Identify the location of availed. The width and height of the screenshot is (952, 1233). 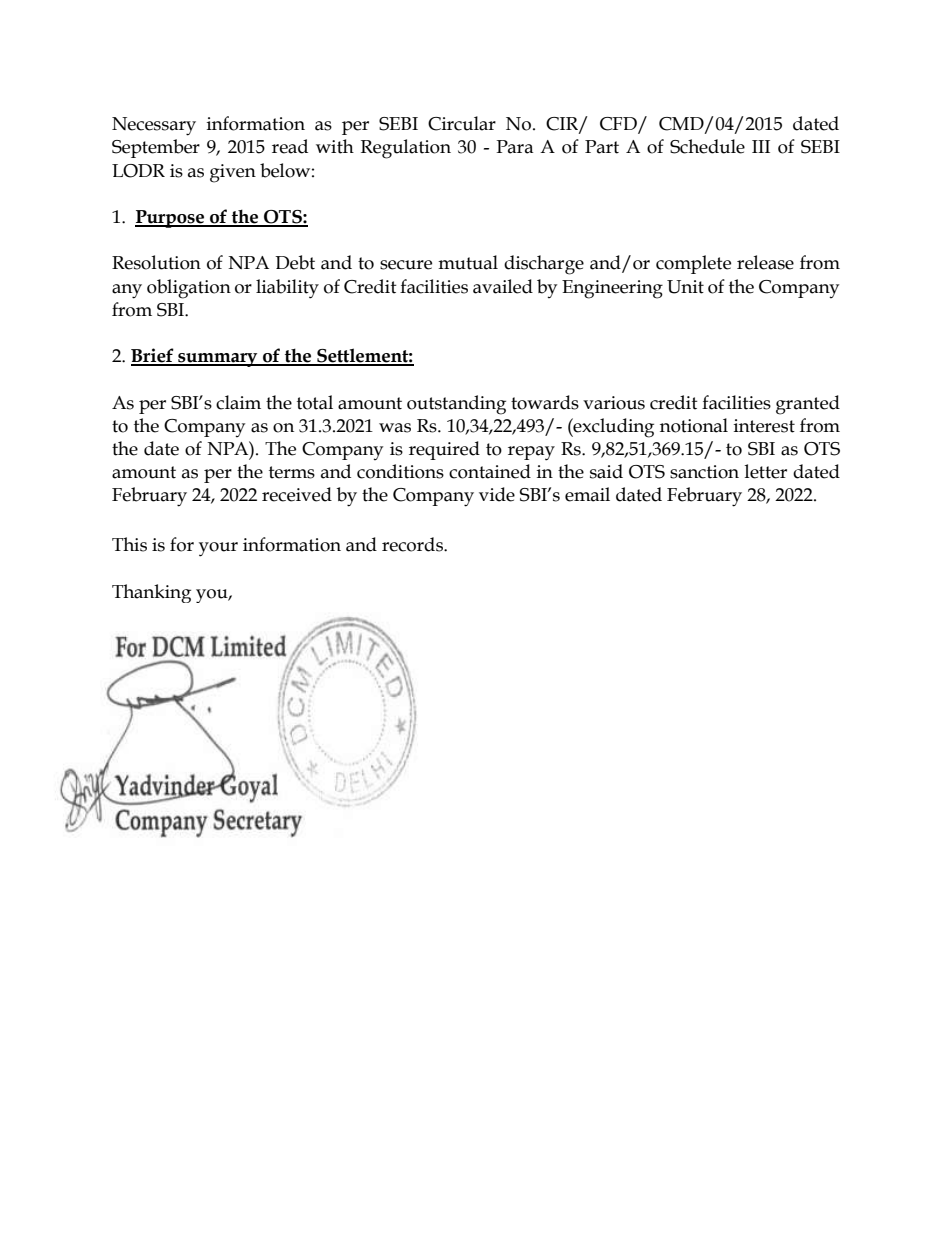
(503, 286).
